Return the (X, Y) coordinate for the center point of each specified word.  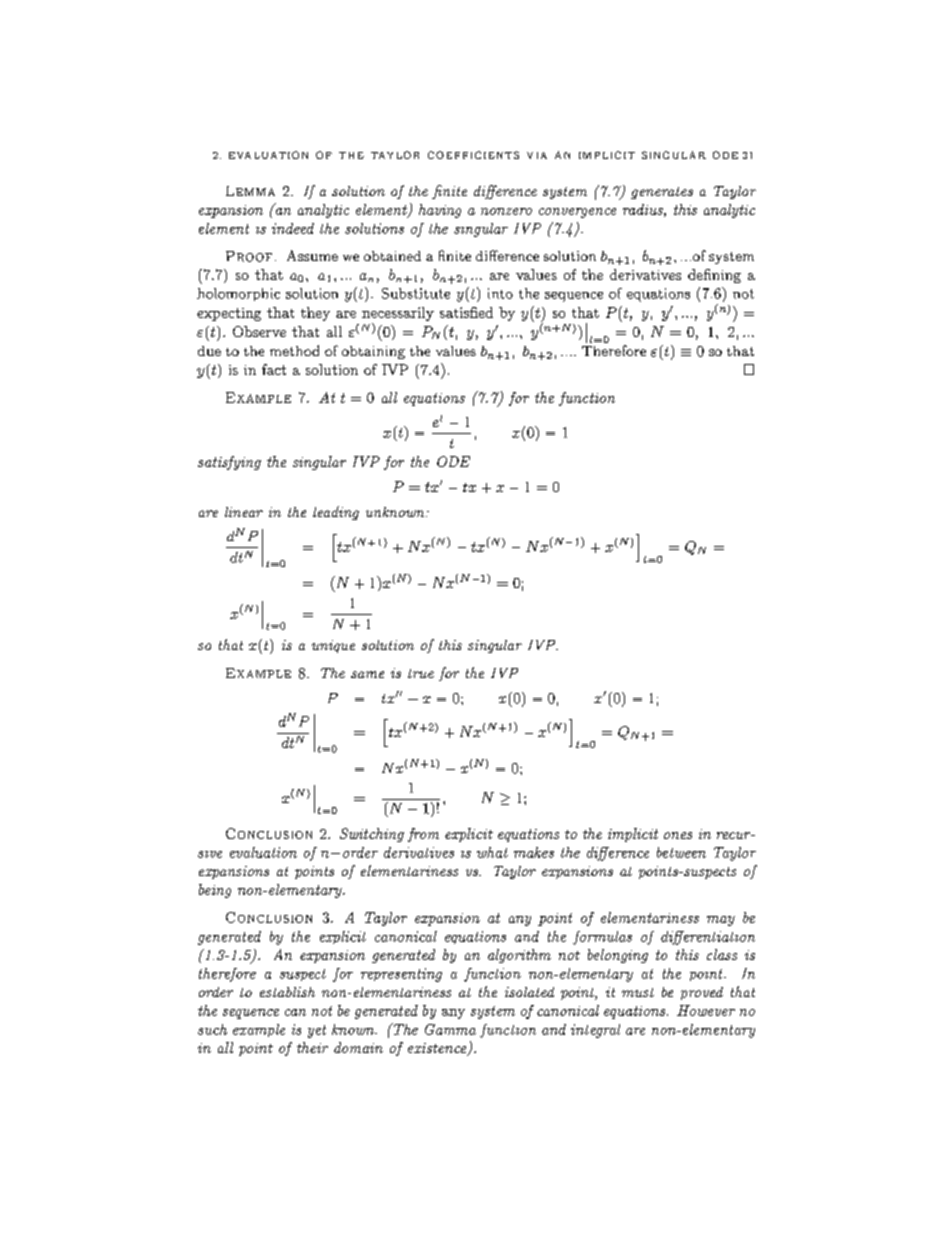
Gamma (450, 1029)
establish (287, 992)
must (638, 992)
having (440, 211)
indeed (293, 228)
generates (662, 193)
